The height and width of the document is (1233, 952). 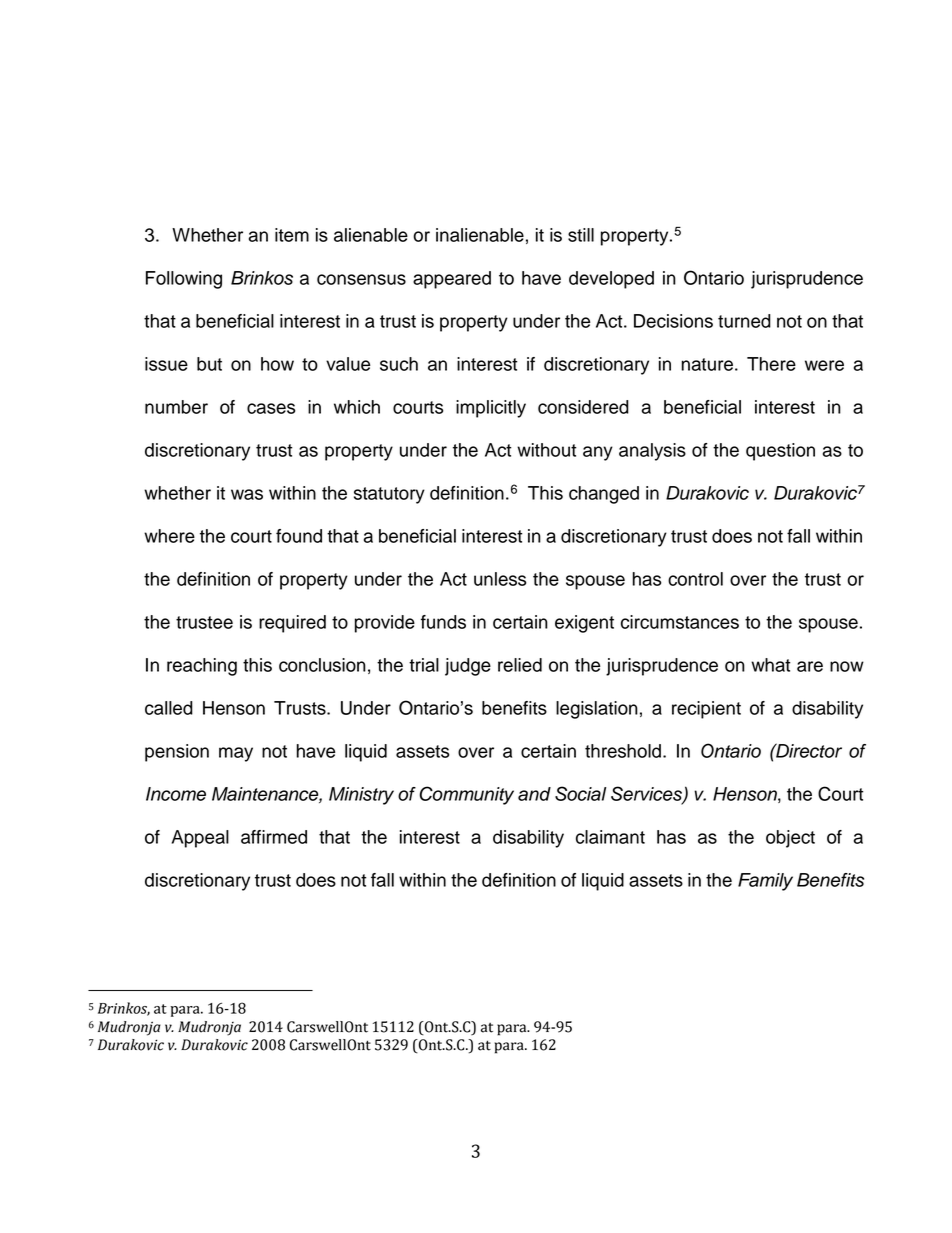 I want to click on control, so click(x=695, y=579).
